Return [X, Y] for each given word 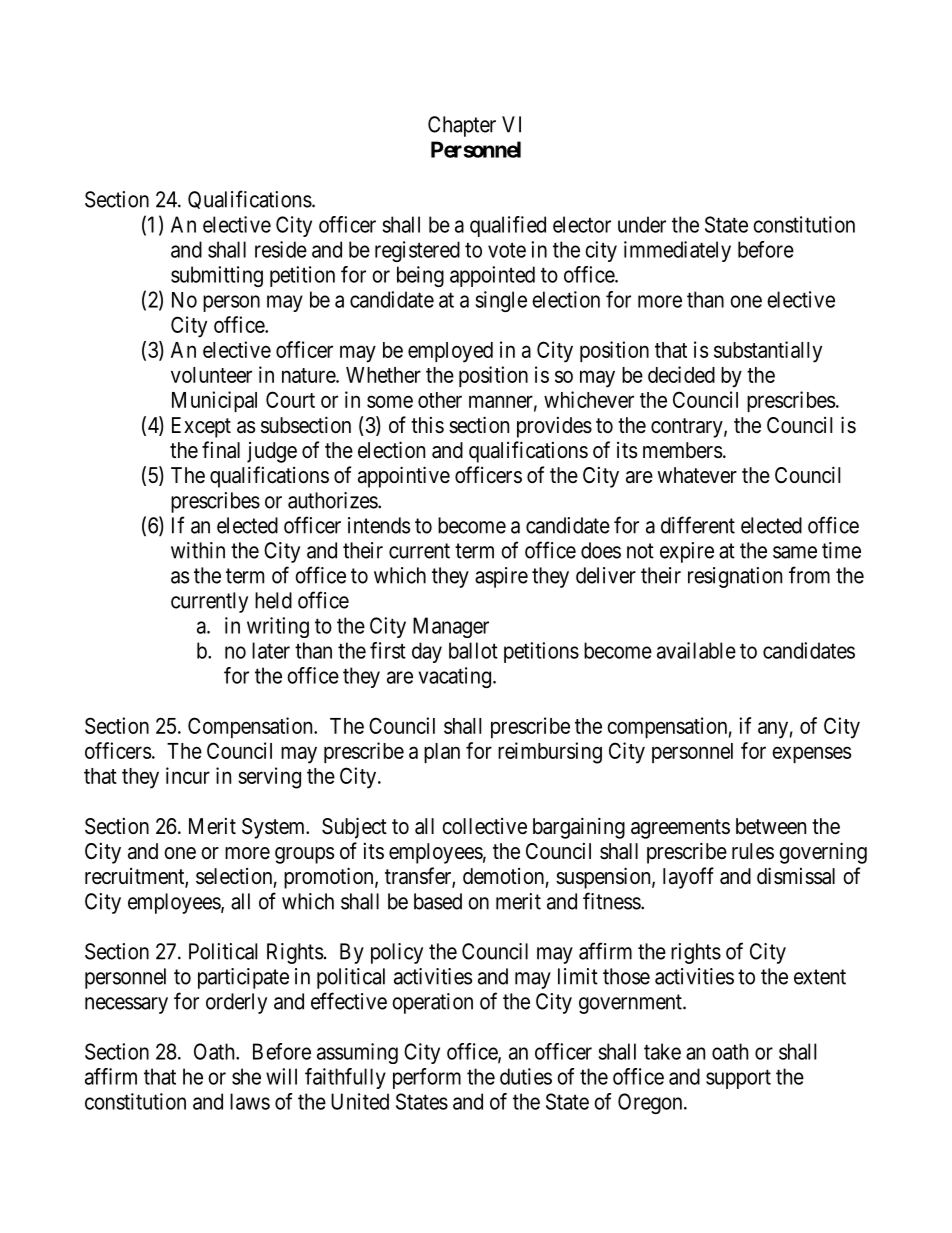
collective [484, 826]
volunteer [211, 375]
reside [281, 249]
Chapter [462, 126]
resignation [735, 577]
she [246, 1076]
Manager [451, 627]
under [642, 224]
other [440, 400]
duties [526, 1076]
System [275, 828]
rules [753, 851]
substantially [768, 352]
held [273, 600]
